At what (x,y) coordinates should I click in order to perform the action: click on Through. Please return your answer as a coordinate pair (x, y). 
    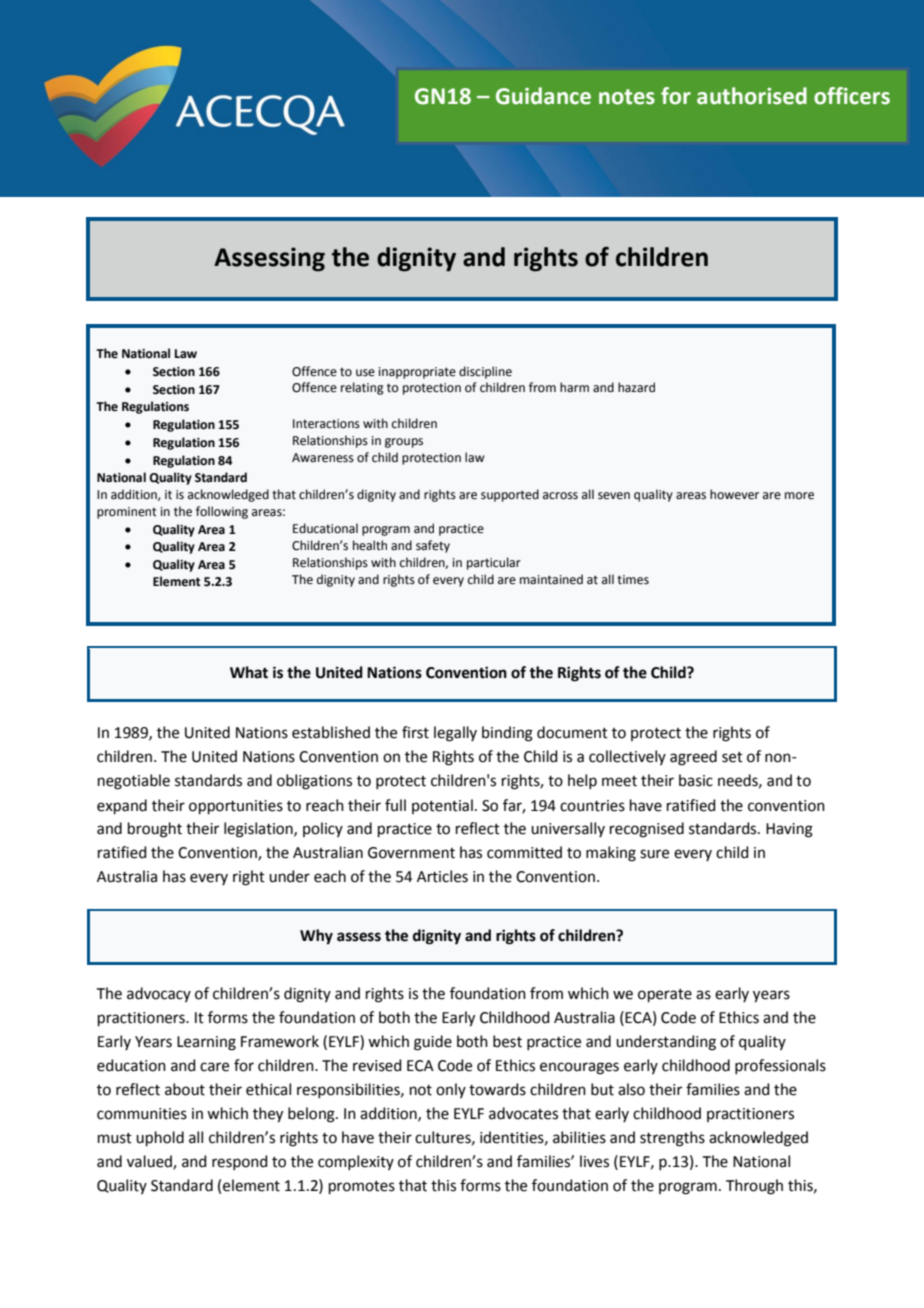
    Looking at the image, I should click on (754, 1187).
